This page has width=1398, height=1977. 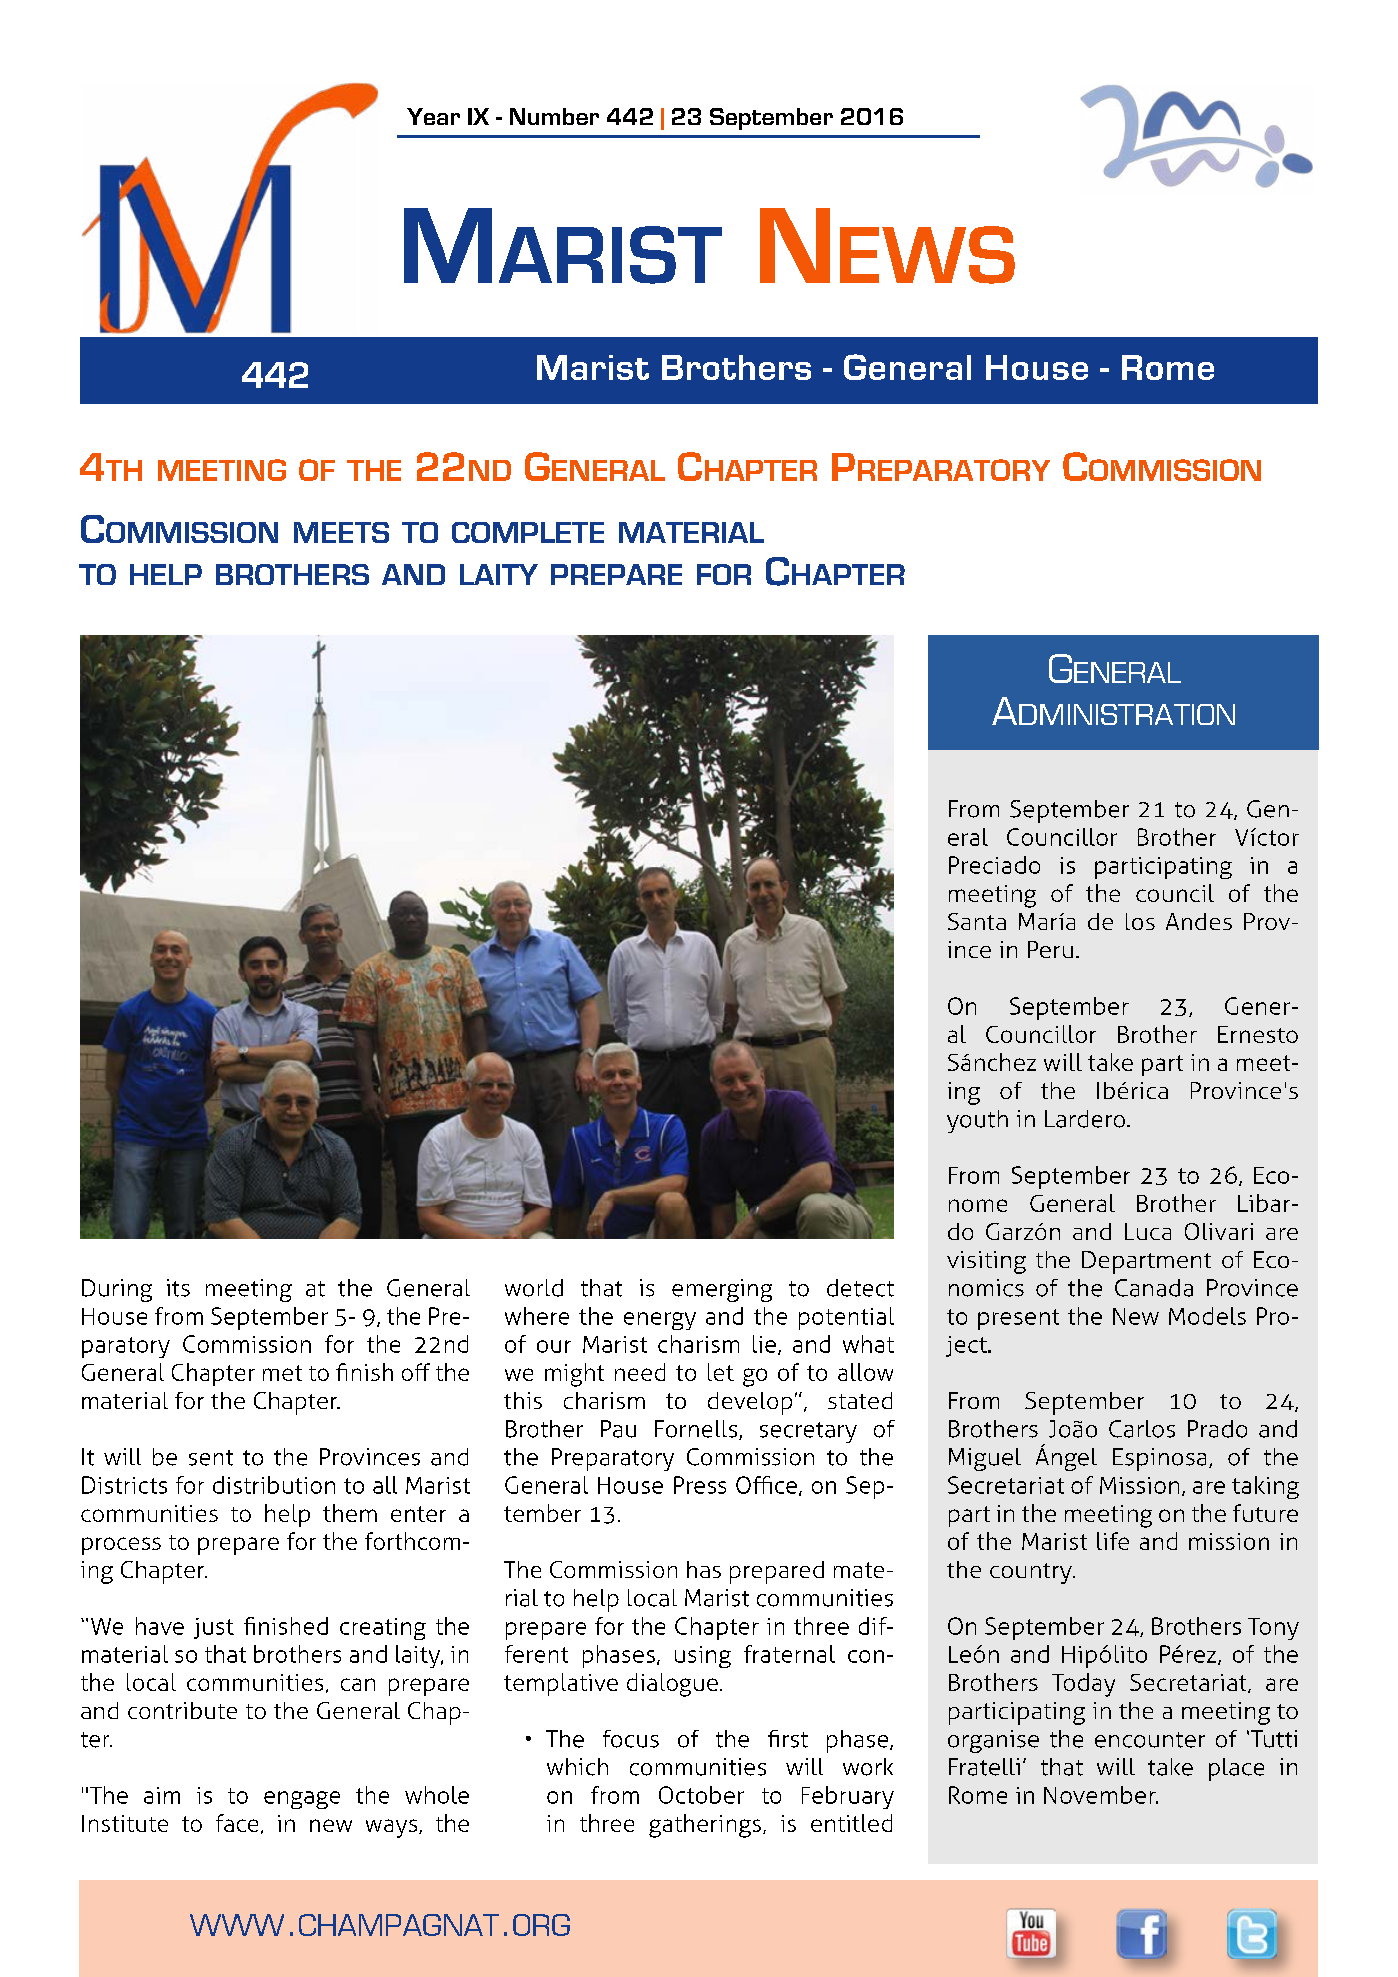 I want to click on November, so click(x=1101, y=1795).
